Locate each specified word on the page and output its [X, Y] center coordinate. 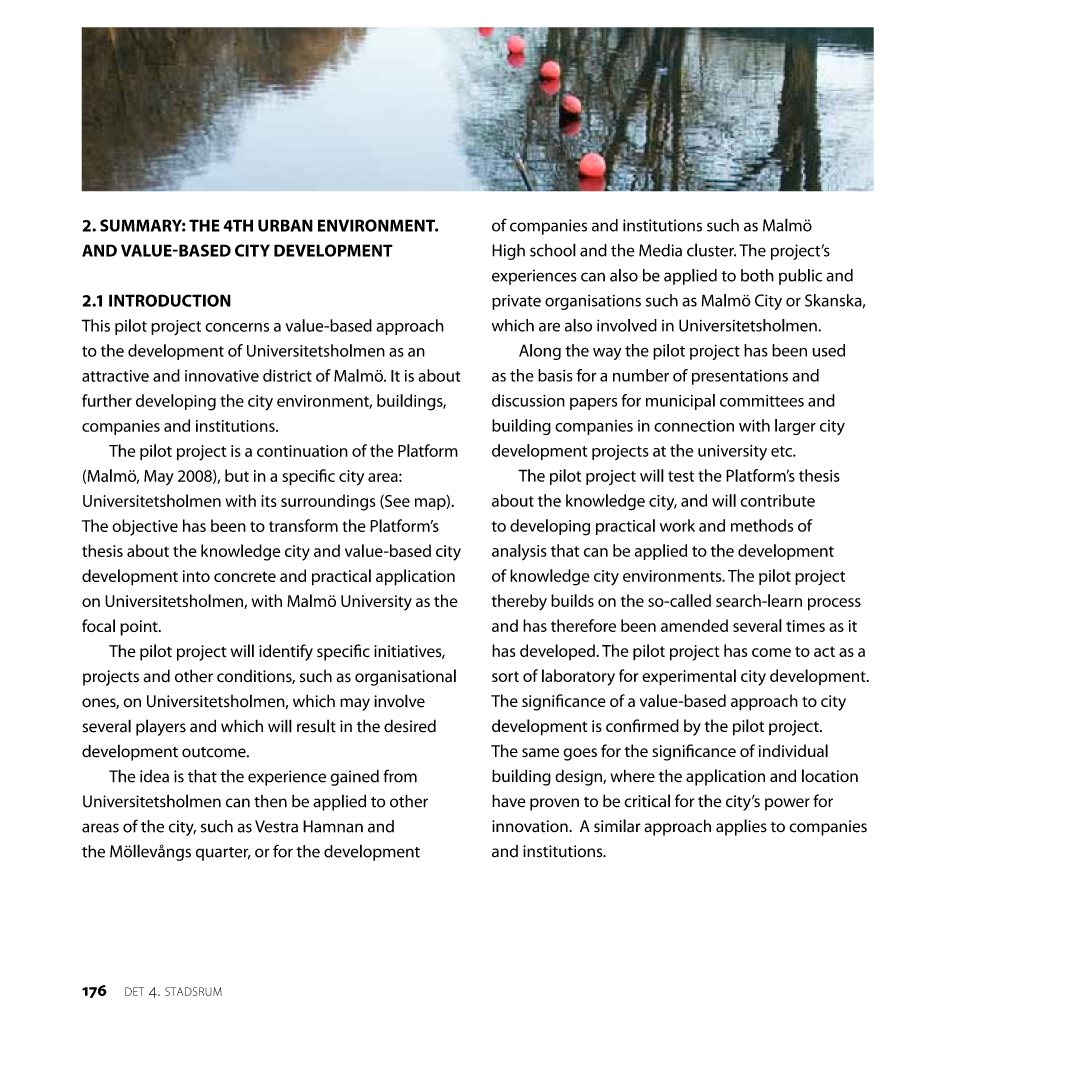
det [134, 991]
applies [741, 827]
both [757, 275]
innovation [531, 826]
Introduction [170, 300]
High [508, 252]
